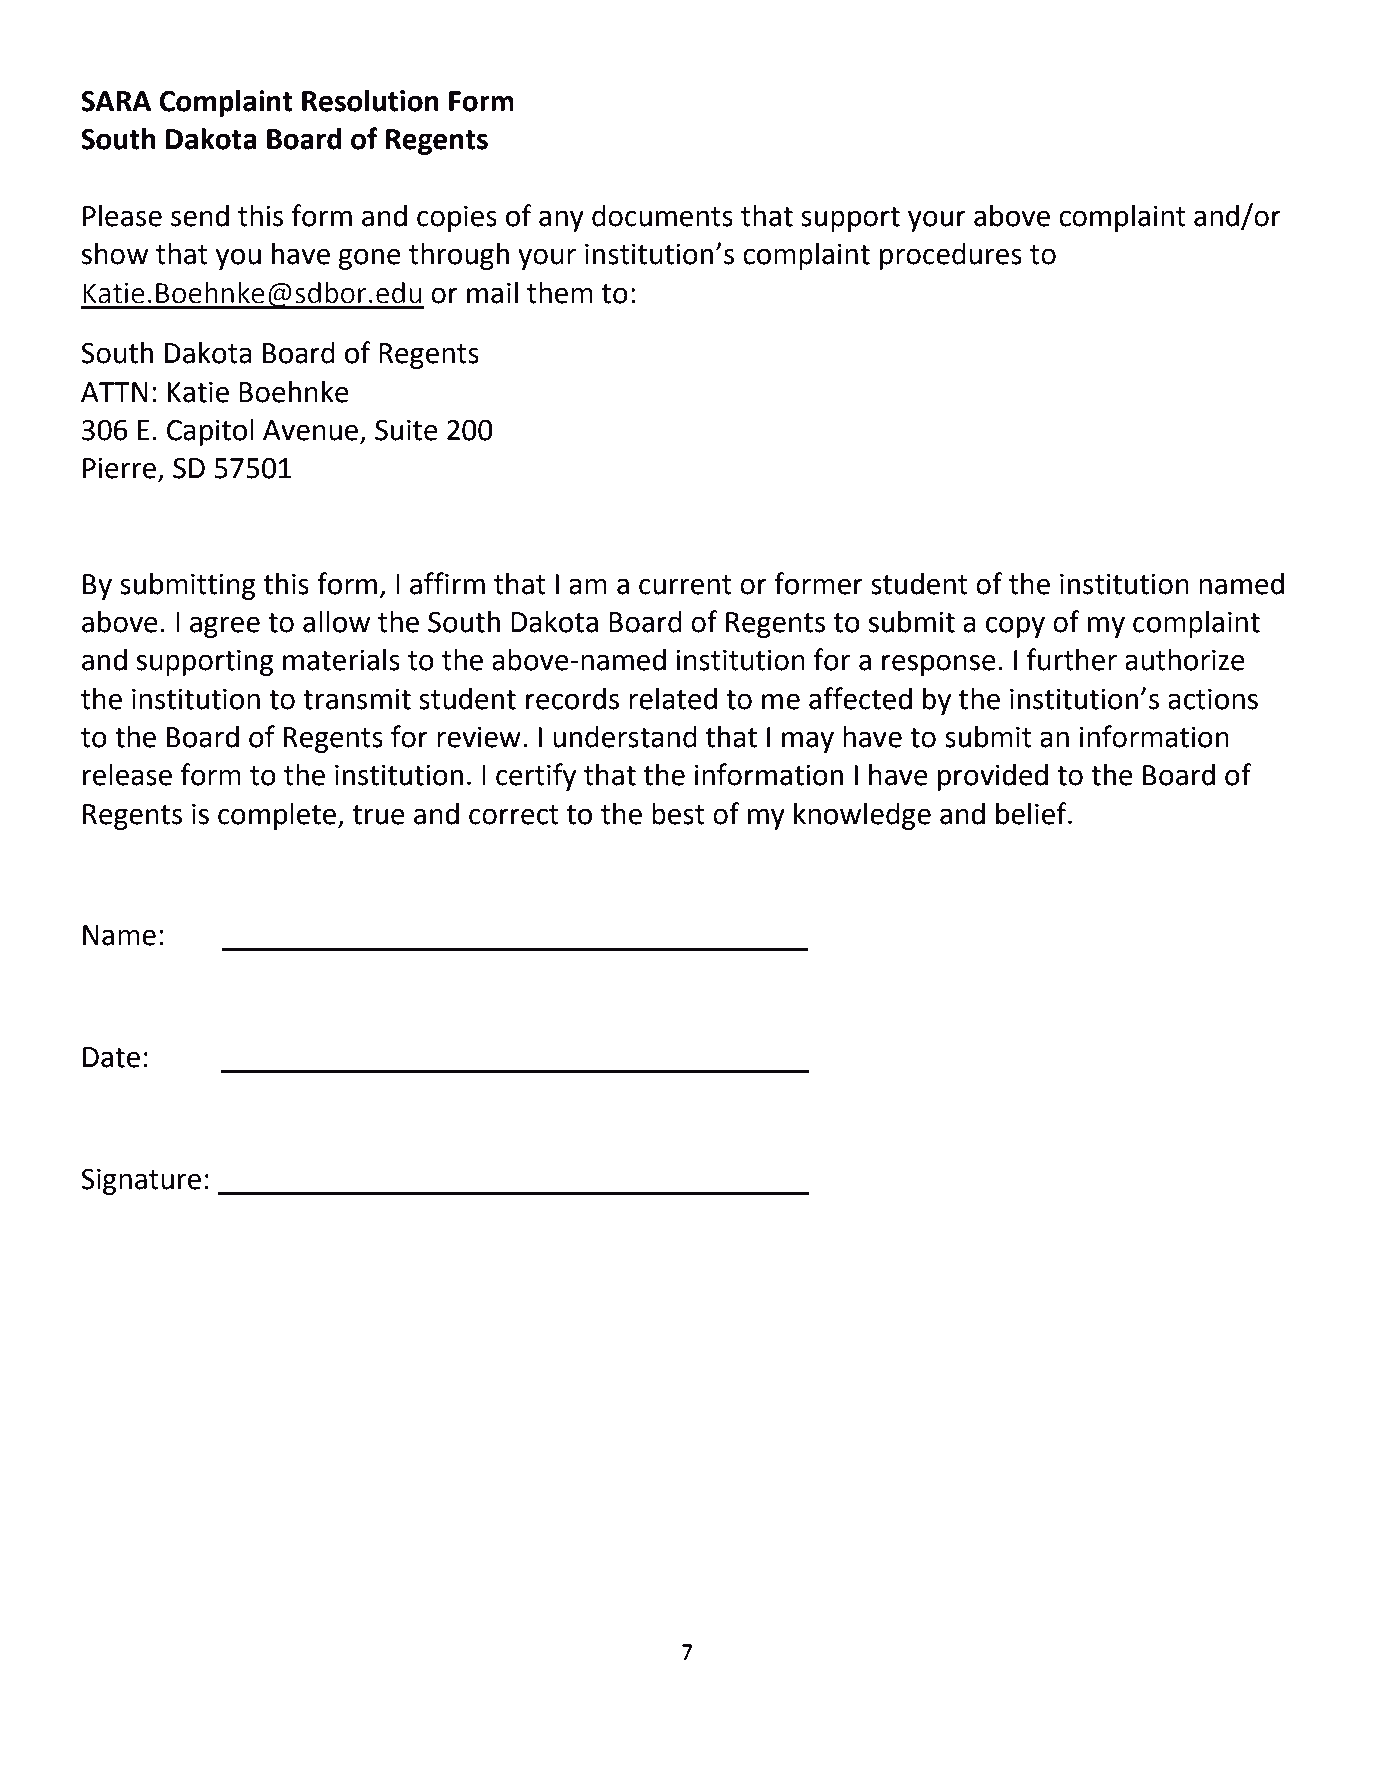 The image size is (1374, 1778). What do you see at coordinates (1032, 813) in the screenshot?
I see `belief` at bounding box center [1032, 813].
